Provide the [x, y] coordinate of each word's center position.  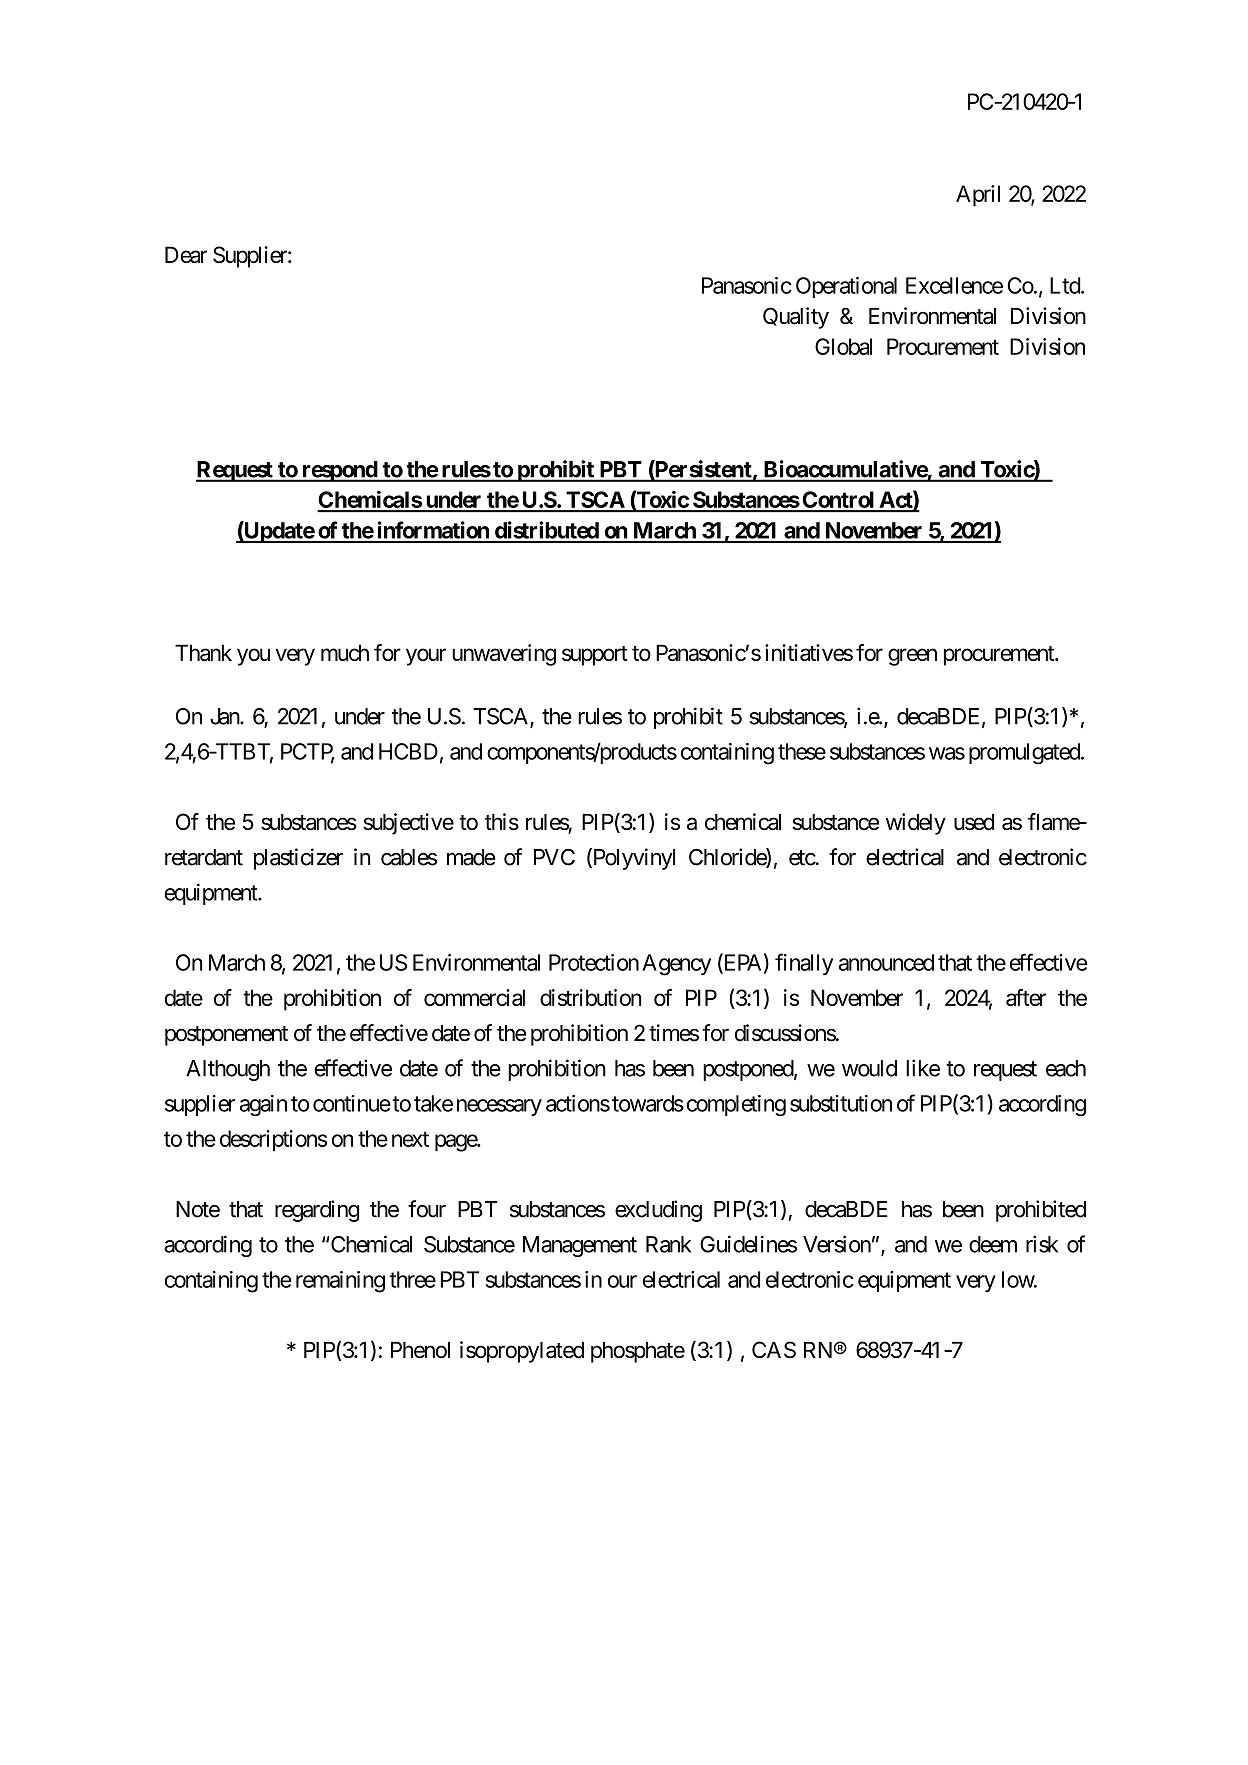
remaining [340, 1282]
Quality [796, 318]
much [345, 652]
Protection [594, 962]
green [912, 657]
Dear [186, 254]
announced [886, 962]
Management [580, 1246]
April [978, 196]
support [595, 656]
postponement [226, 1036]
